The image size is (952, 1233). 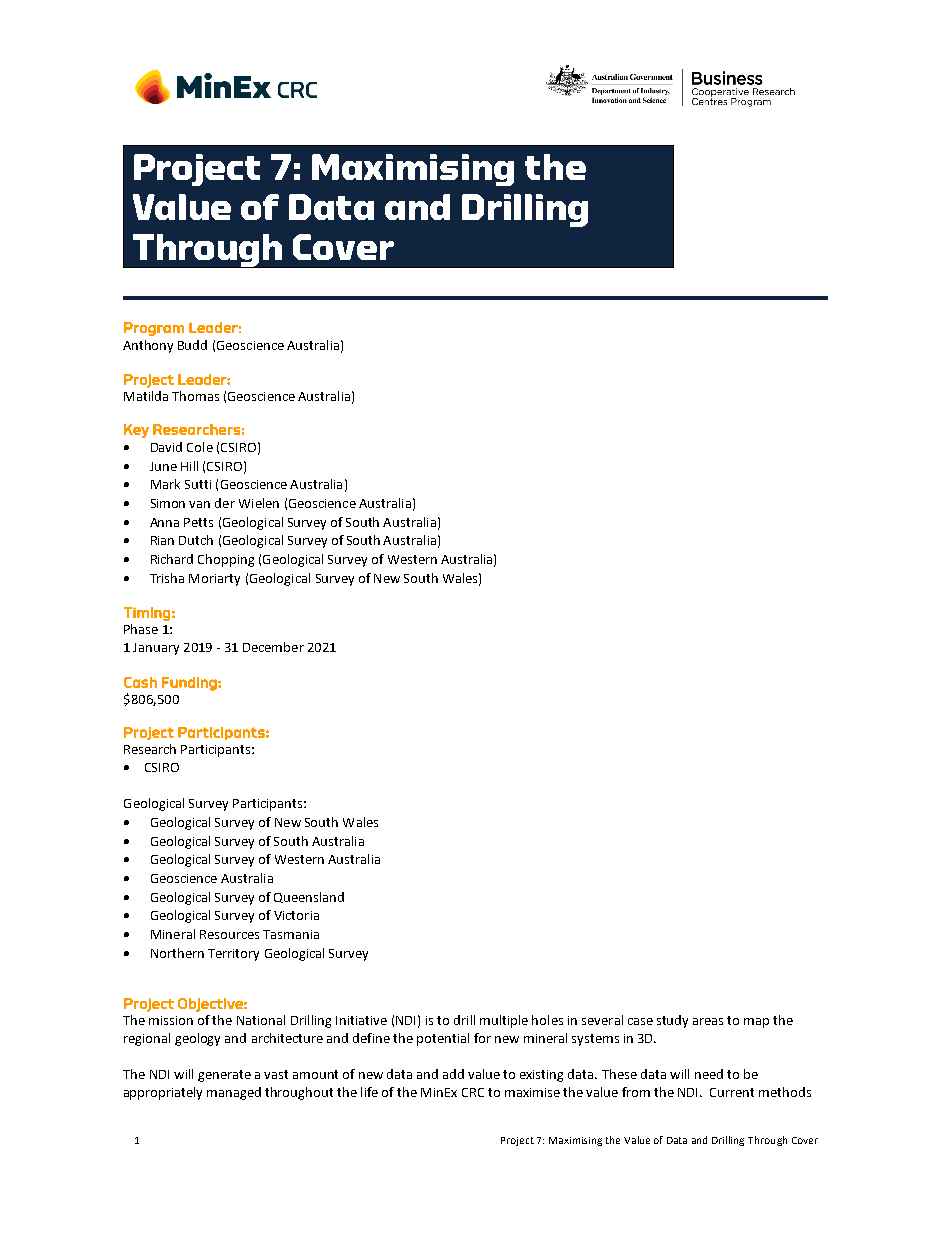 What do you see at coordinates (273, 647) in the screenshot?
I see `December` at bounding box center [273, 647].
